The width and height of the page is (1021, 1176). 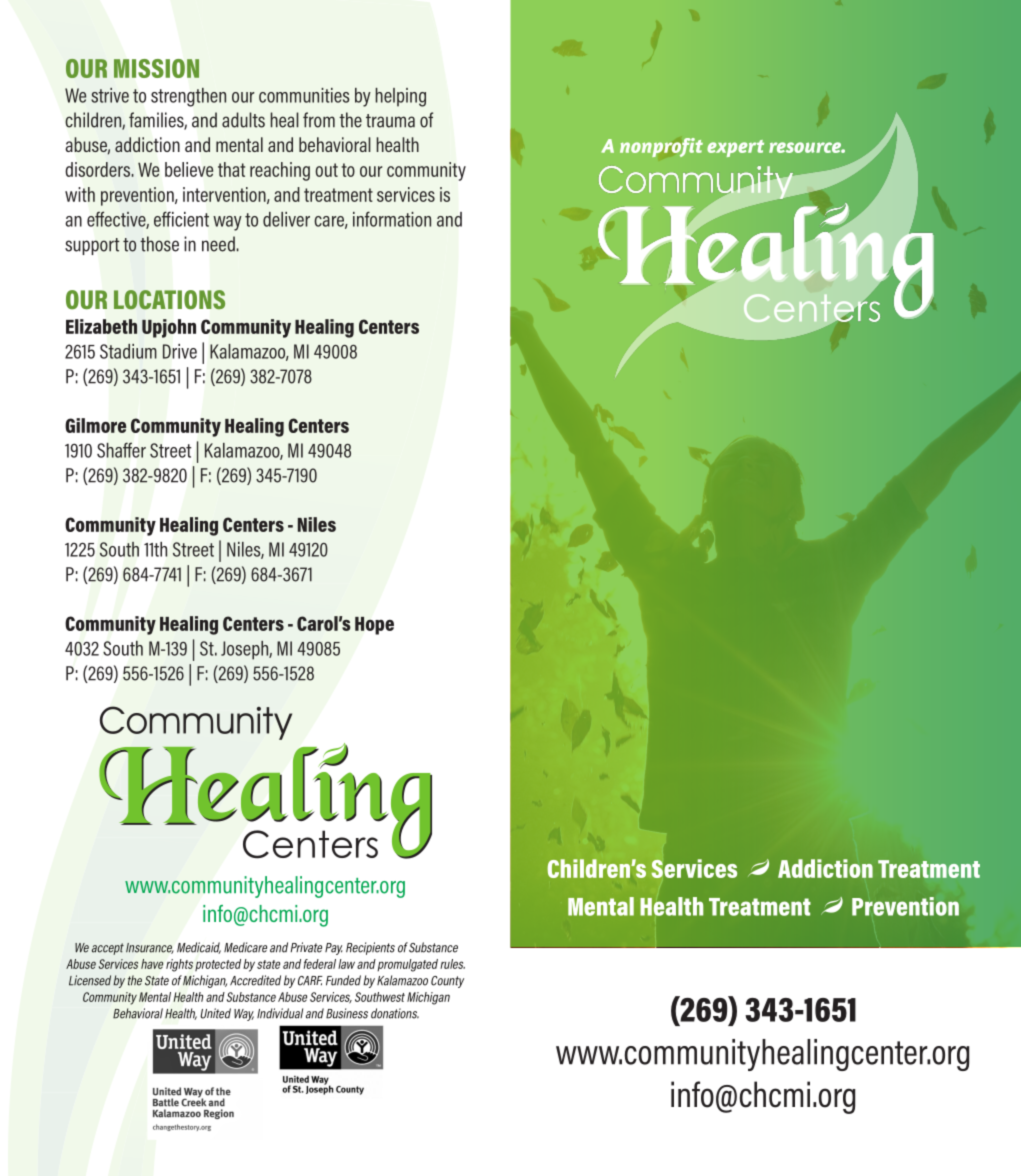 I want to click on Upjohn, so click(x=169, y=328).
